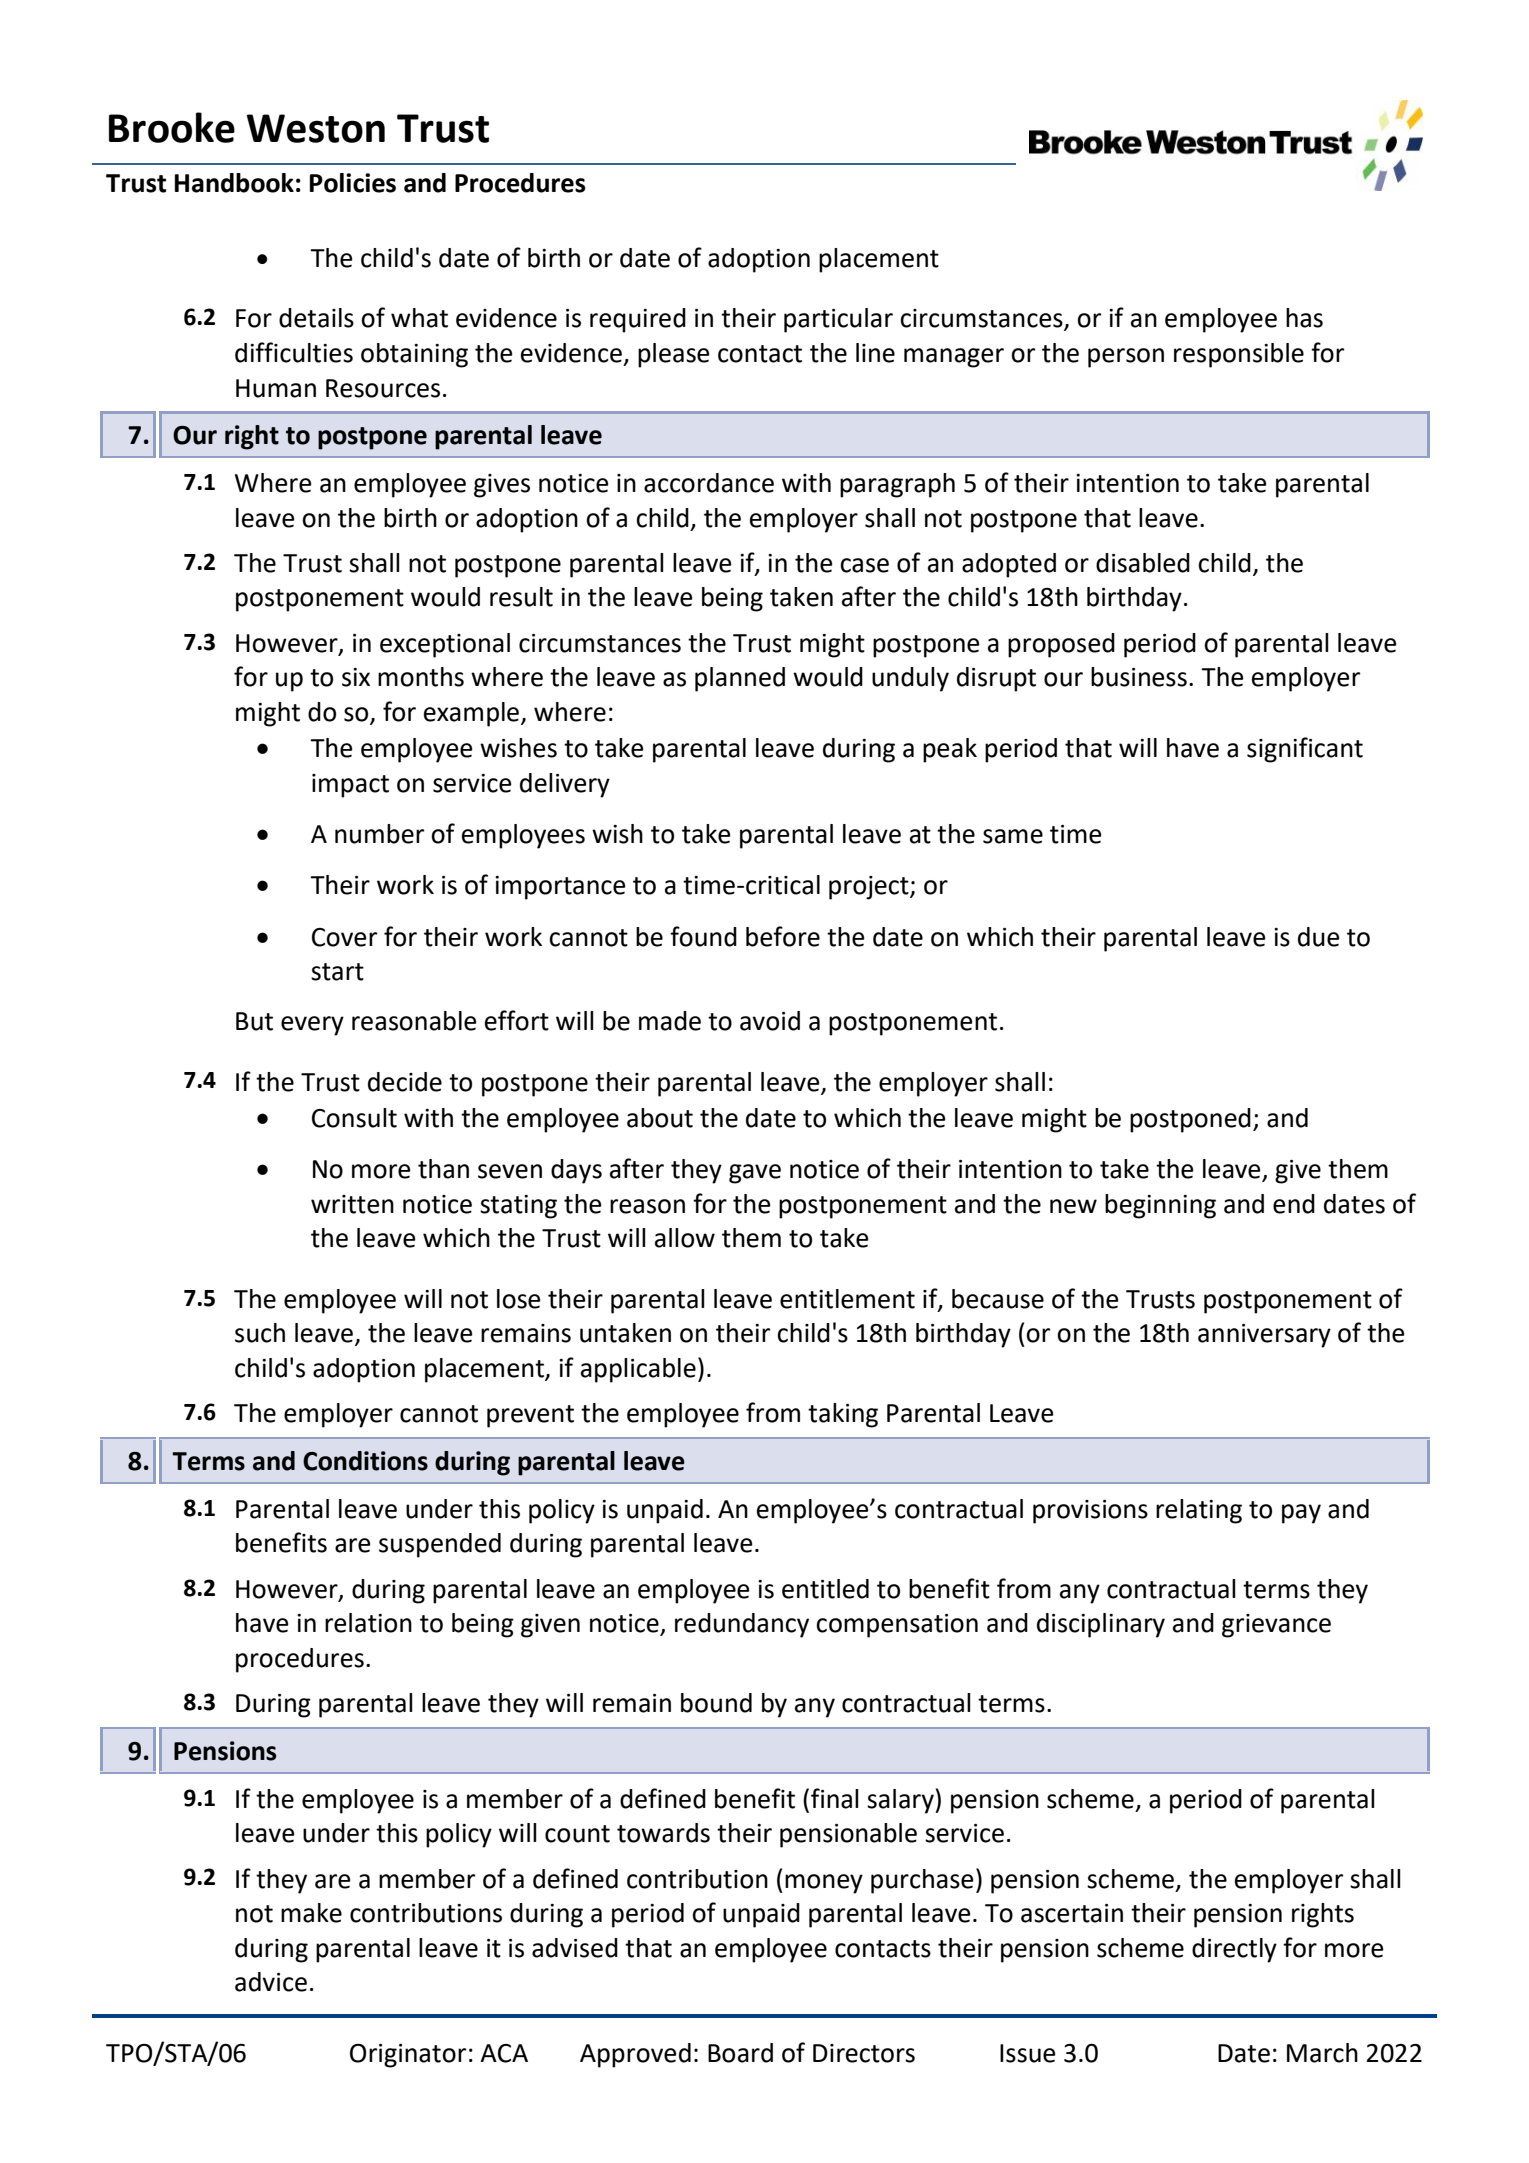 Image resolution: width=1529 pixels, height=2163 pixels. I want to click on planned, so click(740, 679).
